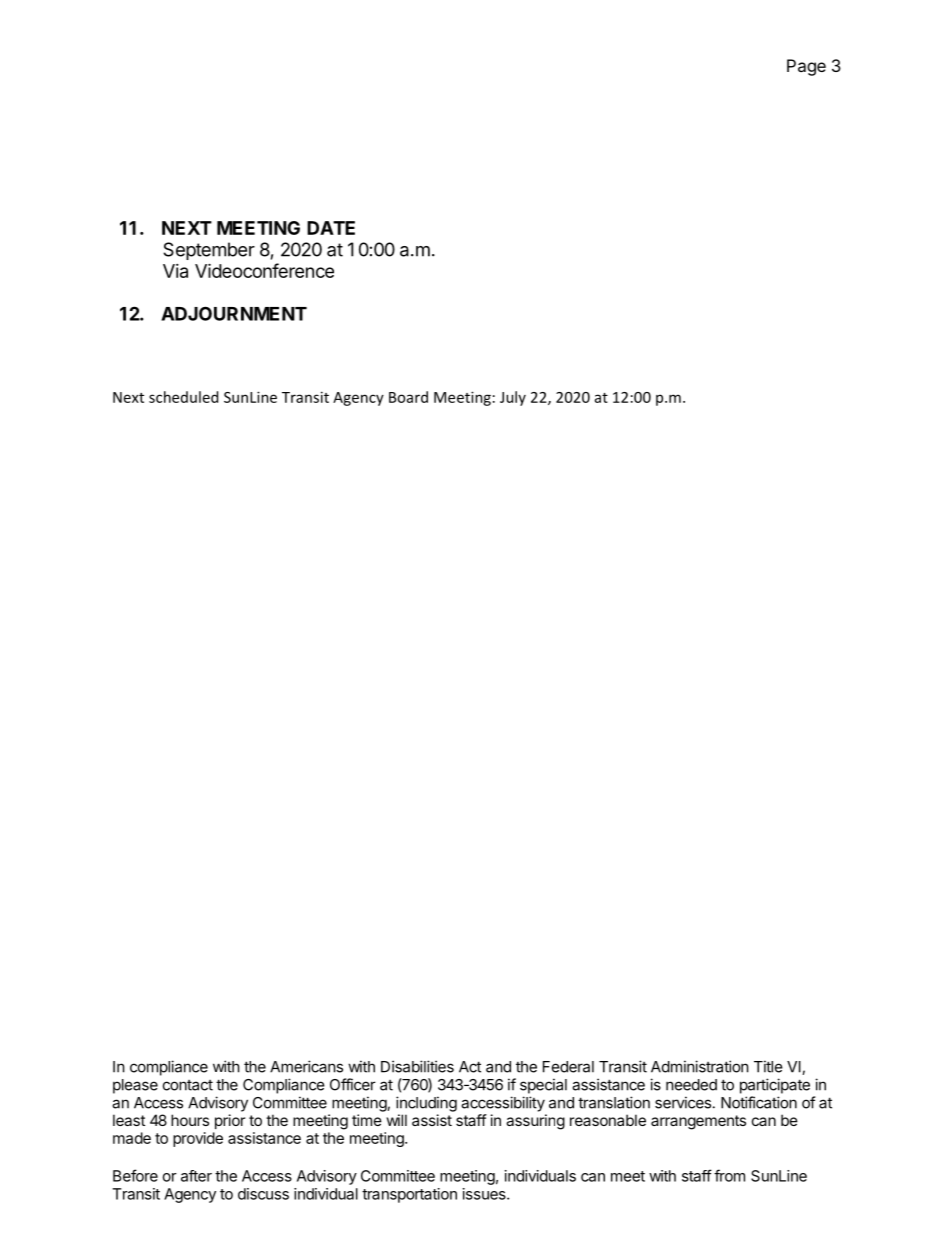 This image has height=1233, width=952. Describe the element at coordinates (209, 251) in the image. I see `September` at that location.
